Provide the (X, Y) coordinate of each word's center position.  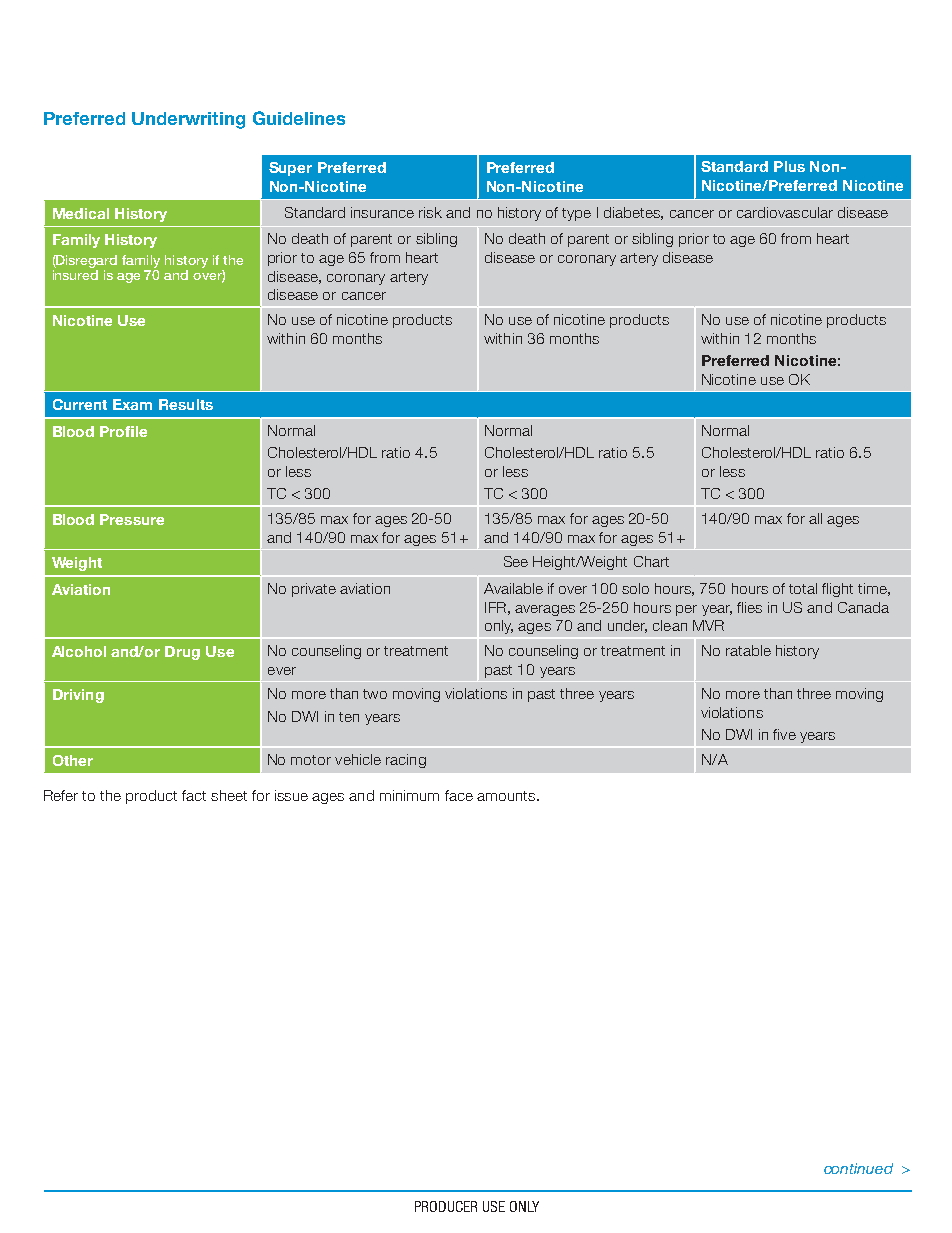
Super (290, 169)
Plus (789, 166)
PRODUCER (446, 1206)
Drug (182, 653)
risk (430, 212)
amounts (507, 796)
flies (749, 607)
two (375, 694)
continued (858, 1168)
